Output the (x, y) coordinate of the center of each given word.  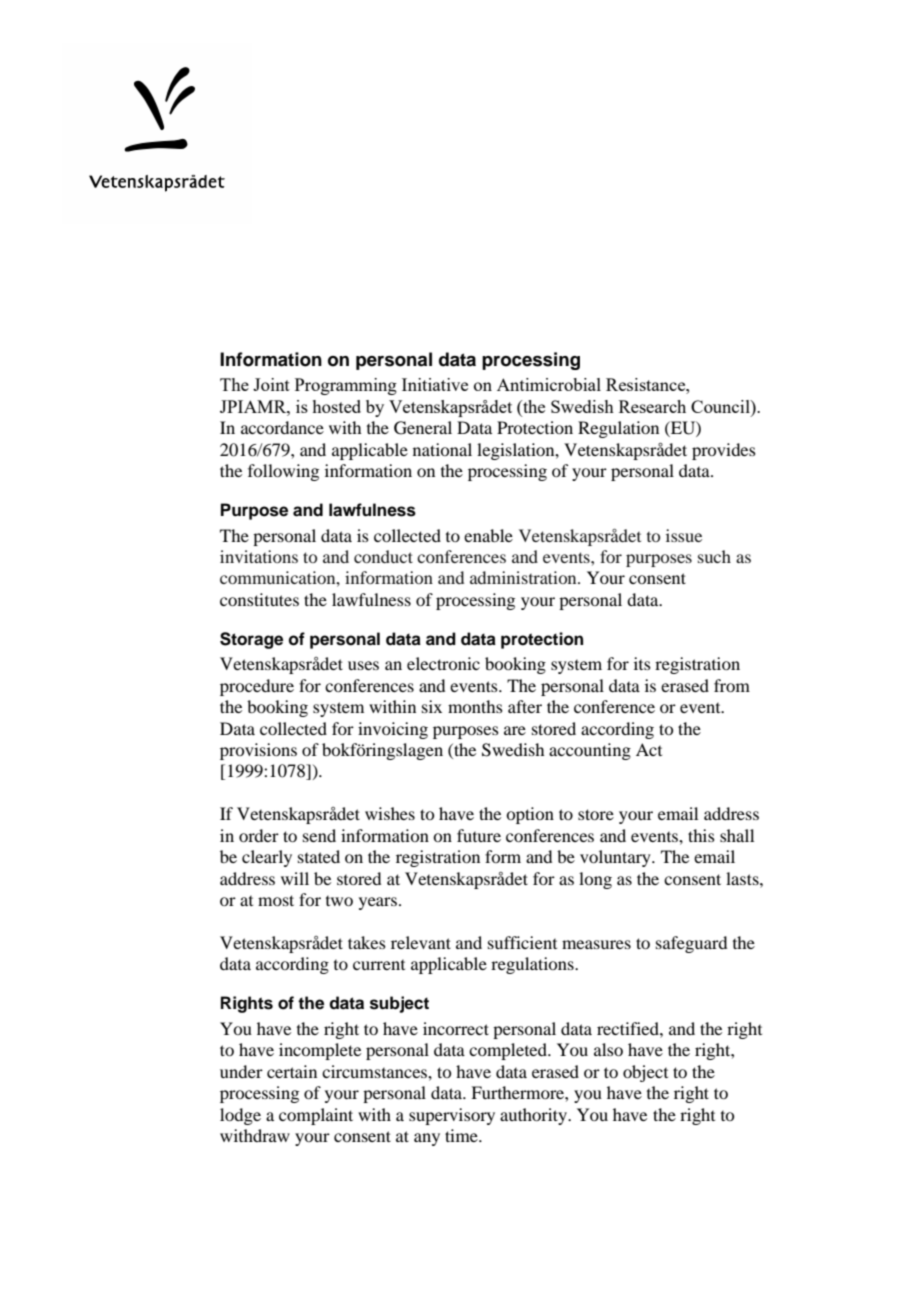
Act (649, 749)
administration (524, 577)
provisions (258, 751)
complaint (316, 1116)
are (515, 730)
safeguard (691, 944)
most (276, 900)
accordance (282, 427)
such (714, 556)
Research (652, 406)
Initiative (435, 384)
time (462, 1135)
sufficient (522, 942)
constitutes (259, 599)
